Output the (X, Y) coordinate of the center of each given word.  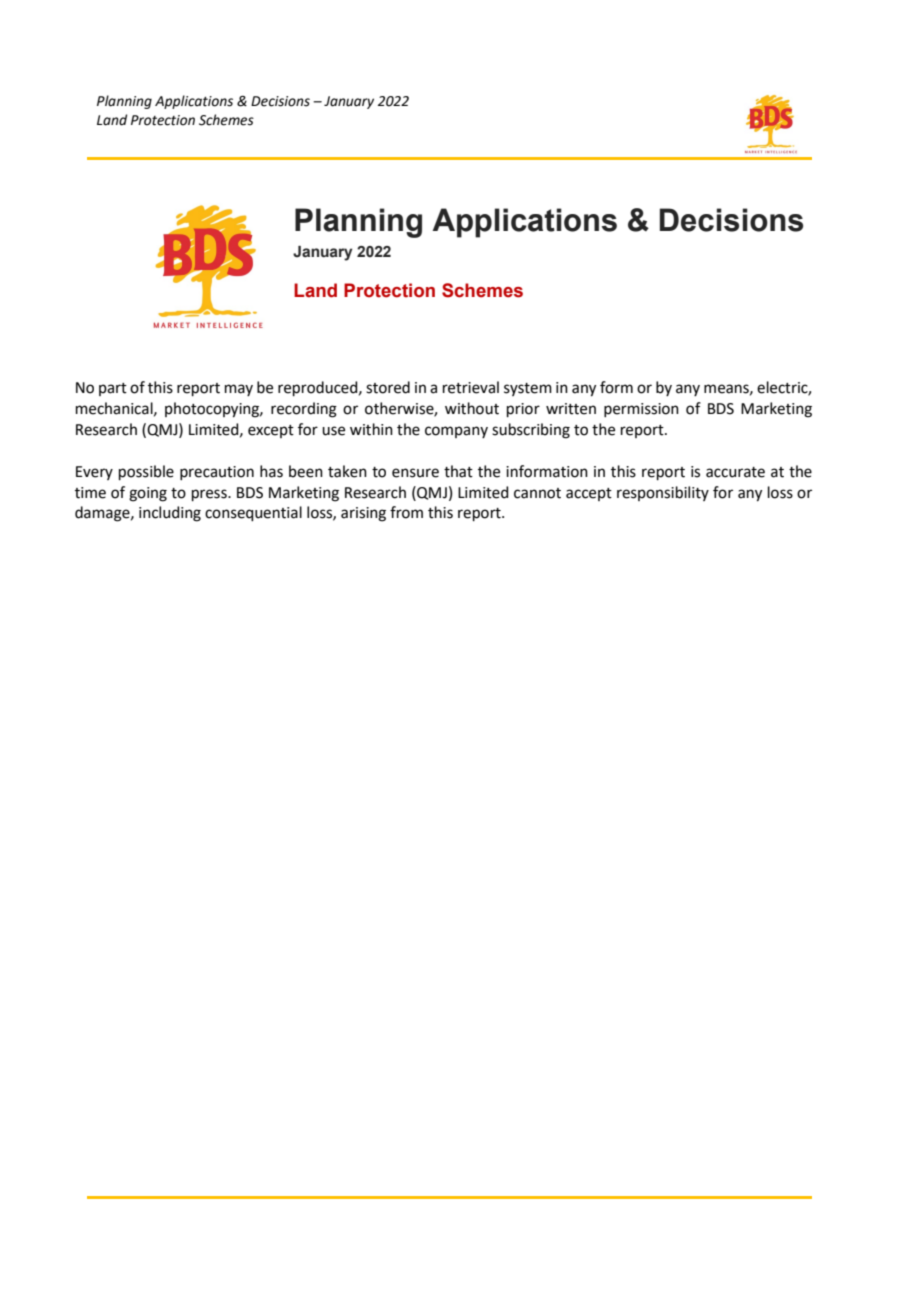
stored (388, 387)
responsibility (663, 493)
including (170, 514)
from (406, 512)
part (113, 389)
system (528, 389)
